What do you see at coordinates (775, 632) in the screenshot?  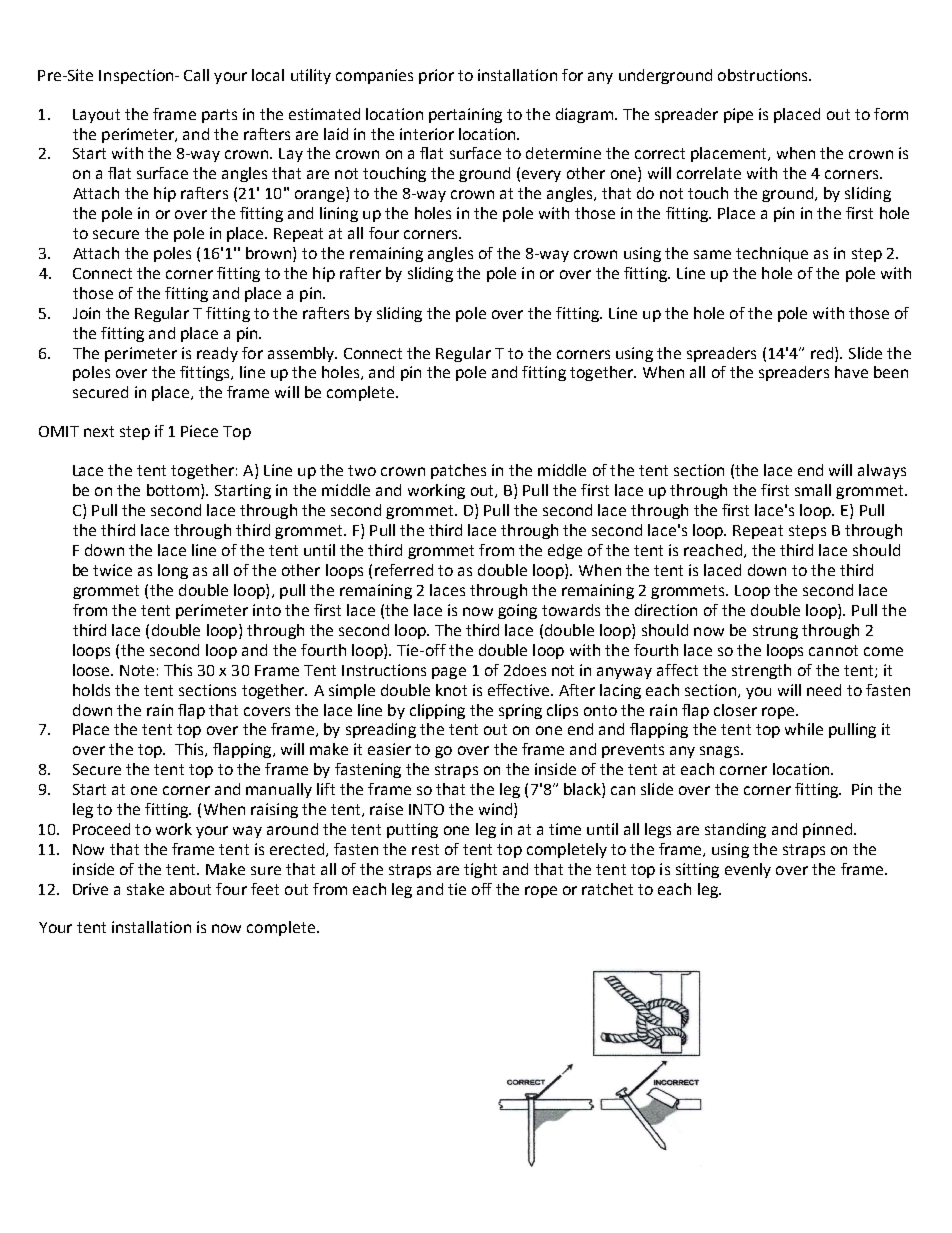 I see `strung` at bounding box center [775, 632].
